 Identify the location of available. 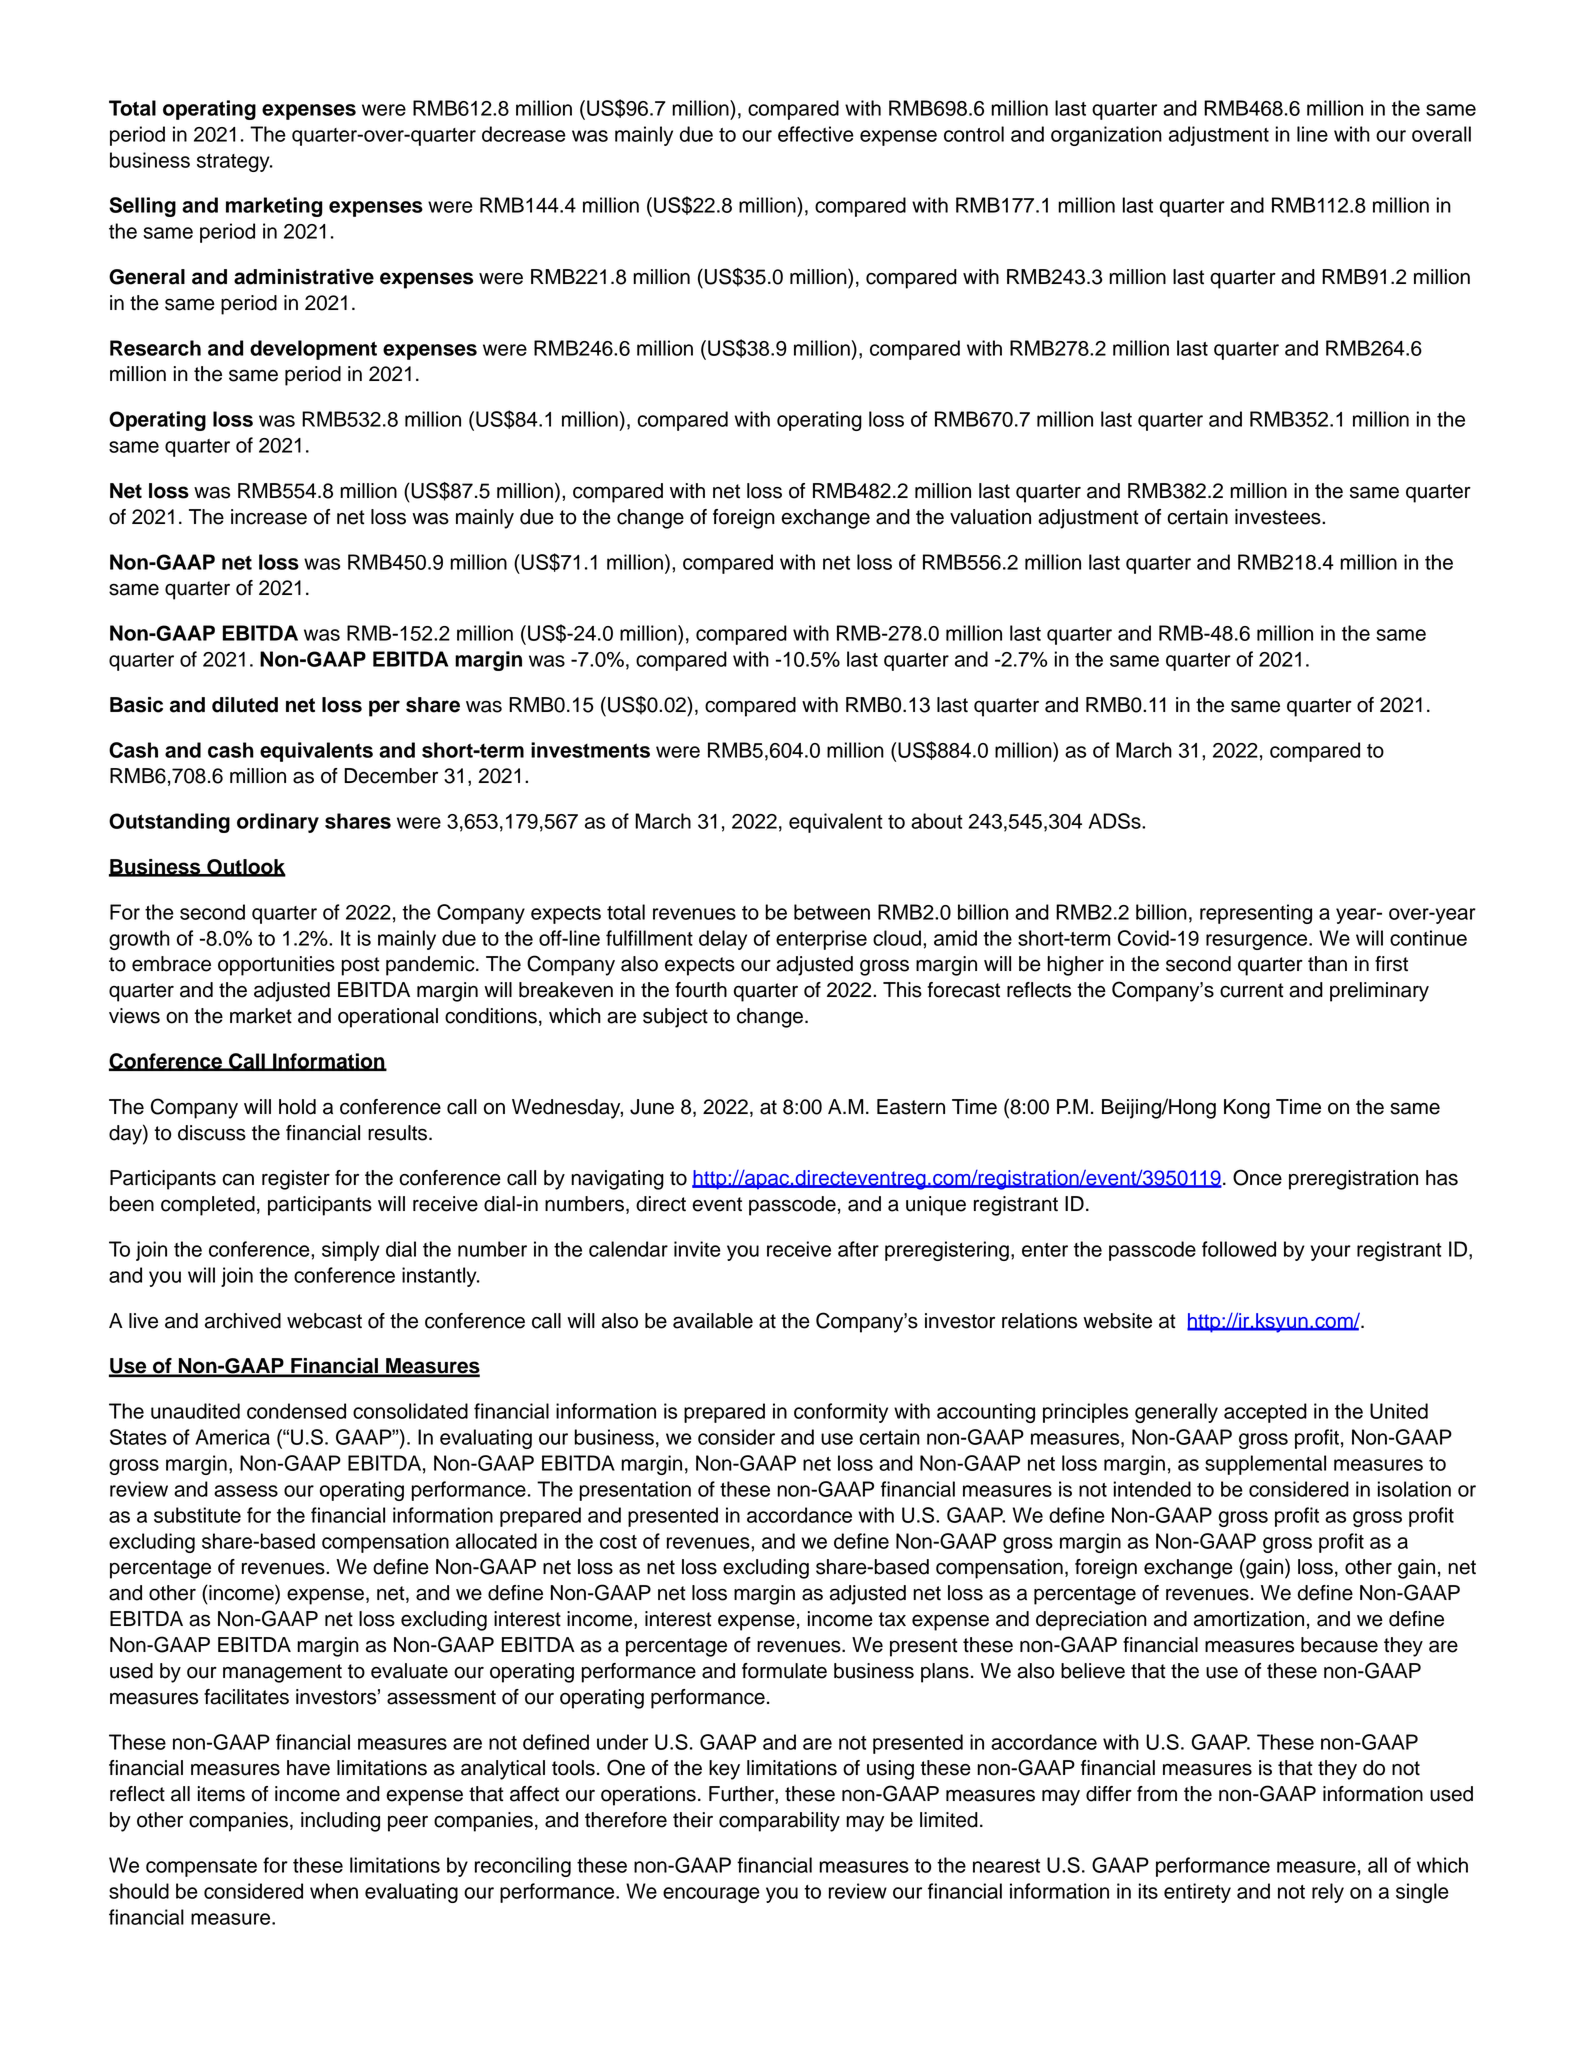
(713, 1321).
